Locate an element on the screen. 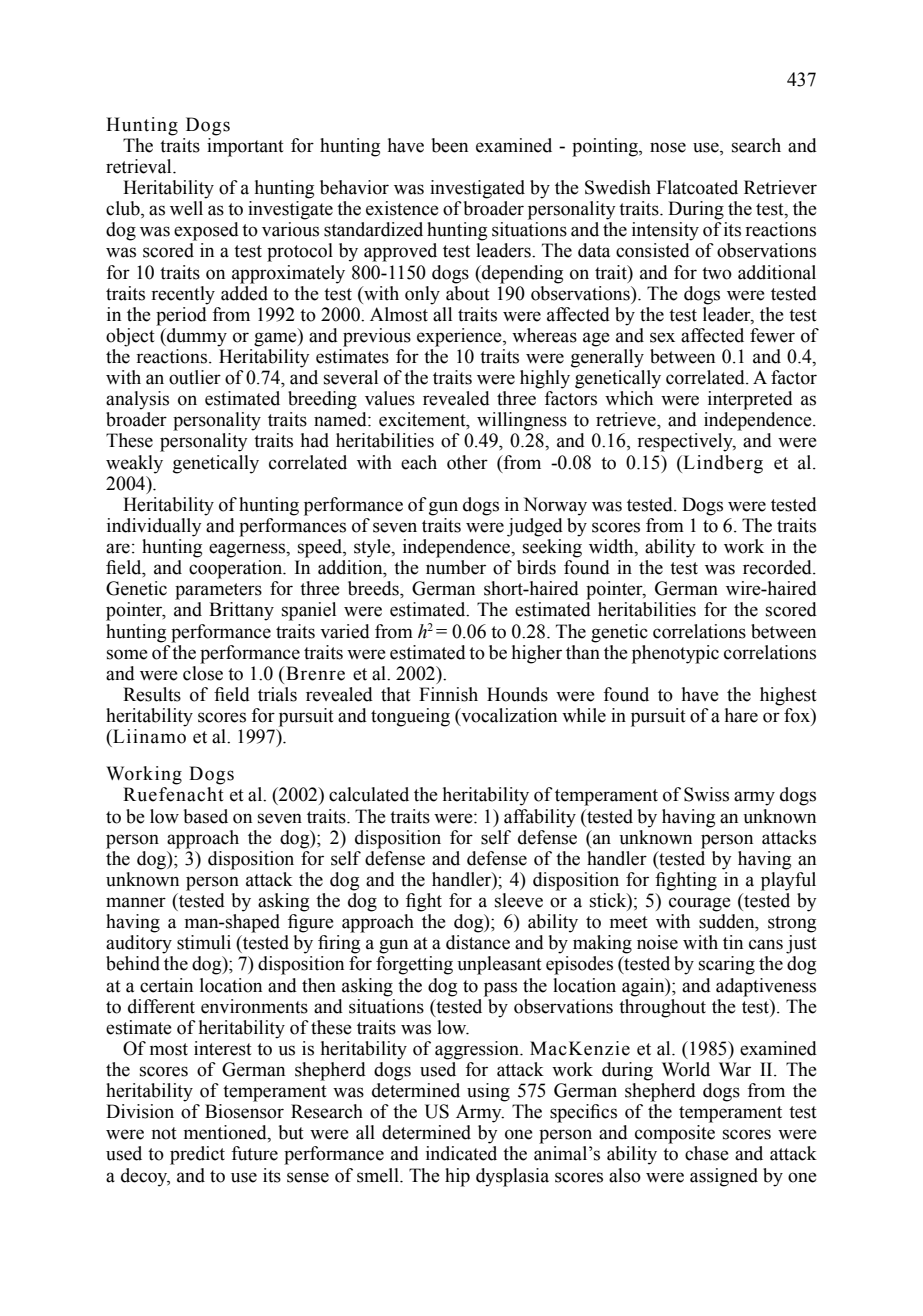  nose is located at coordinates (668, 147).
